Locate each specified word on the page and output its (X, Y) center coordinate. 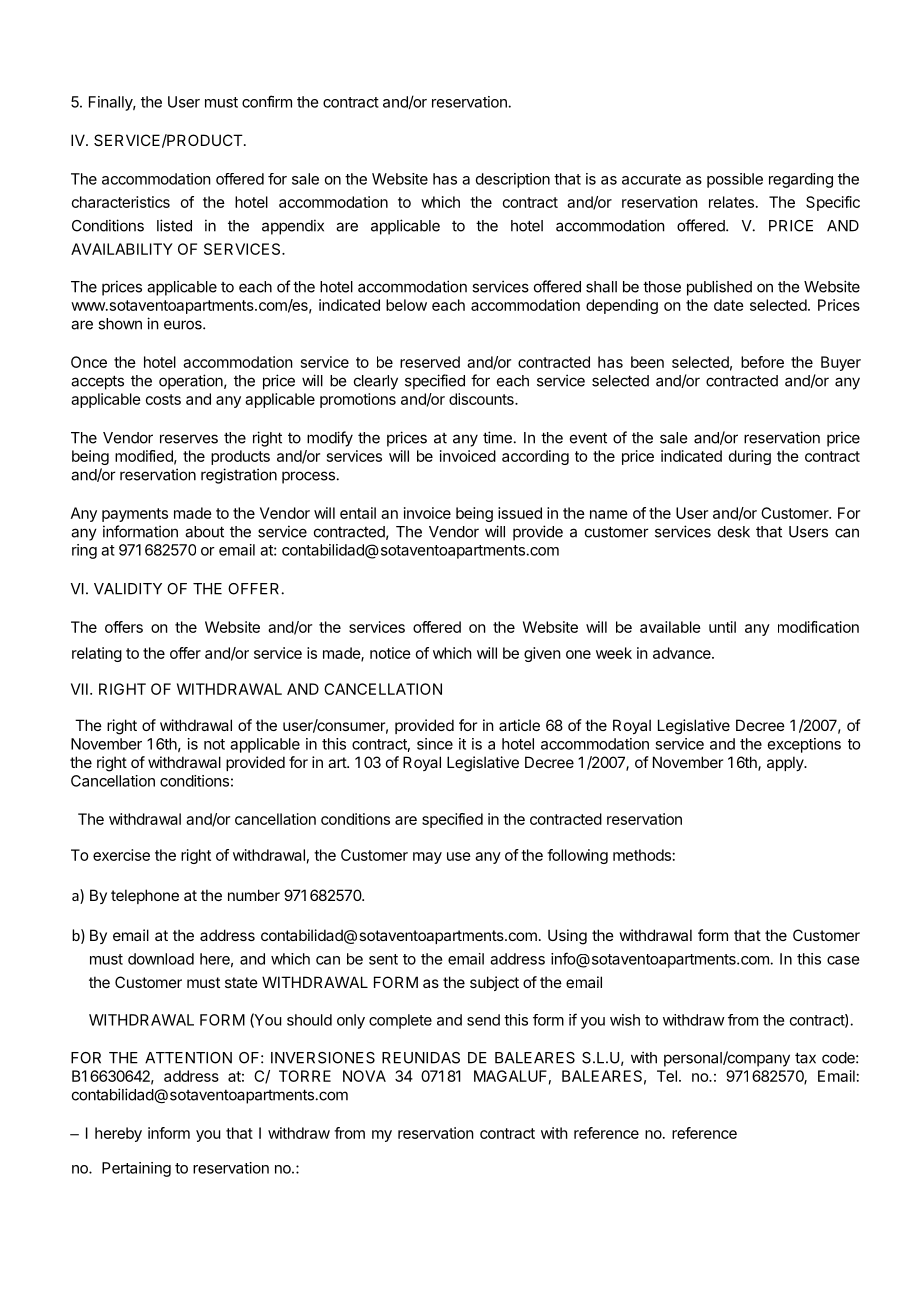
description (513, 180)
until (722, 627)
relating (97, 654)
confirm (267, 101)
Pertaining (136, 1169)
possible (735, 180)
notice (390, 653)
